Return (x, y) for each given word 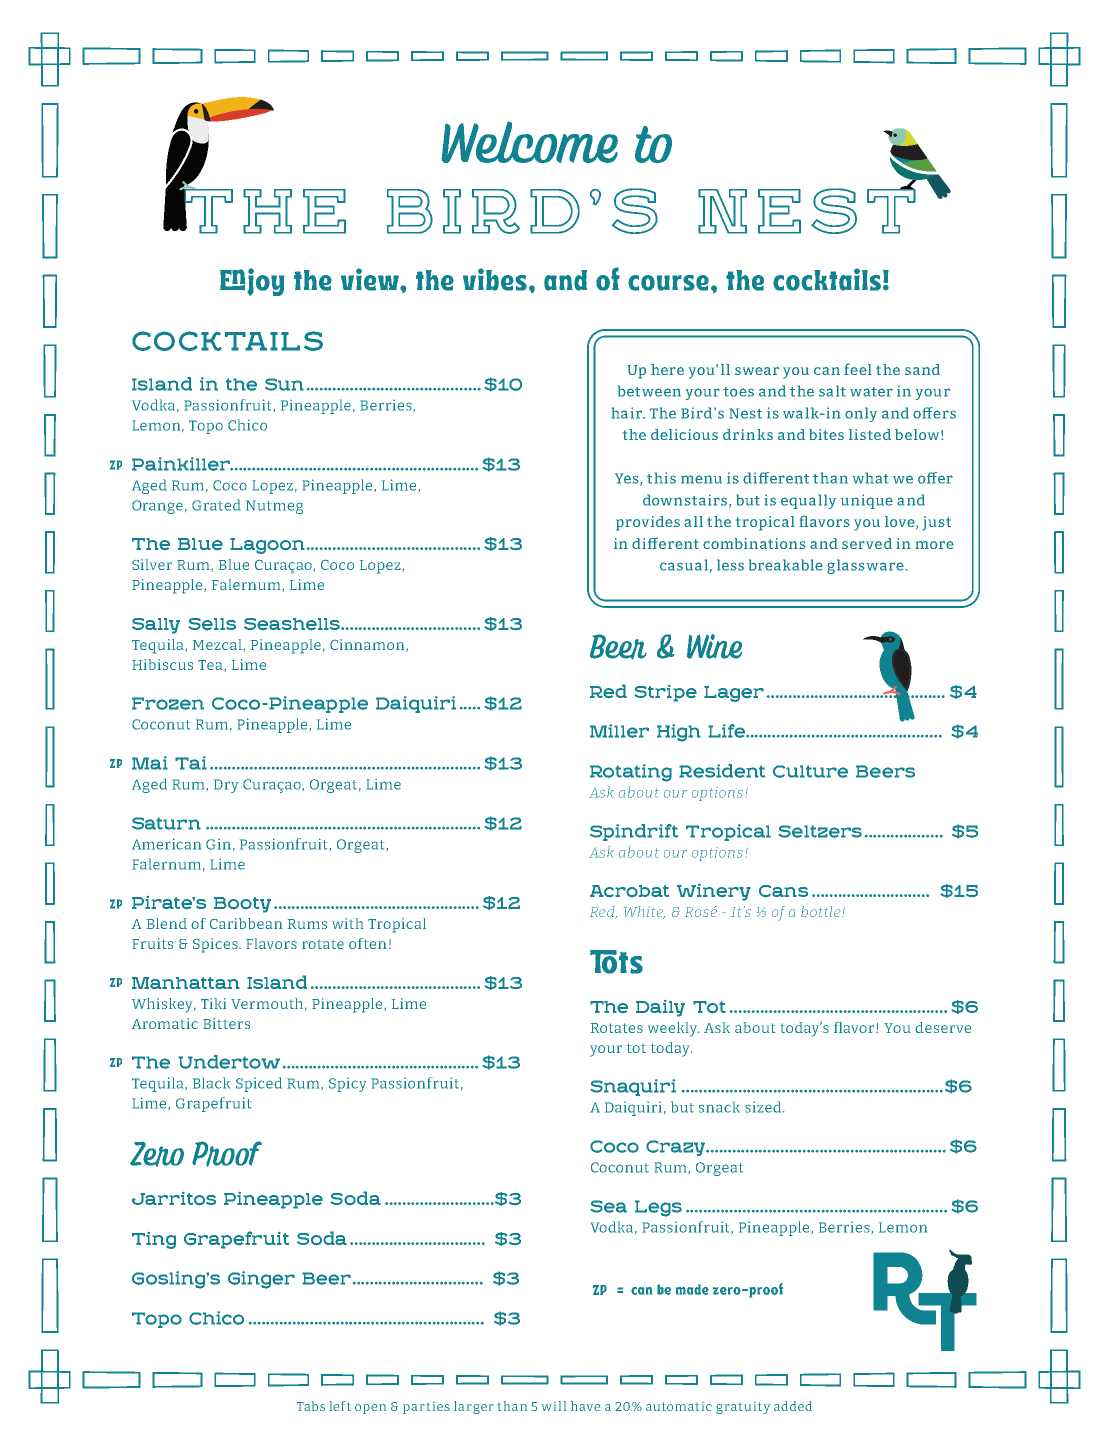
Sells (212, 624)
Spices (216, 945)
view (371, 279)
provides (648, 523)
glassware (865, 566)
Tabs (311, 1406)
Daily (660, 1008)
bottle (822, 911)
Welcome (529, 142)
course (668, 283)
